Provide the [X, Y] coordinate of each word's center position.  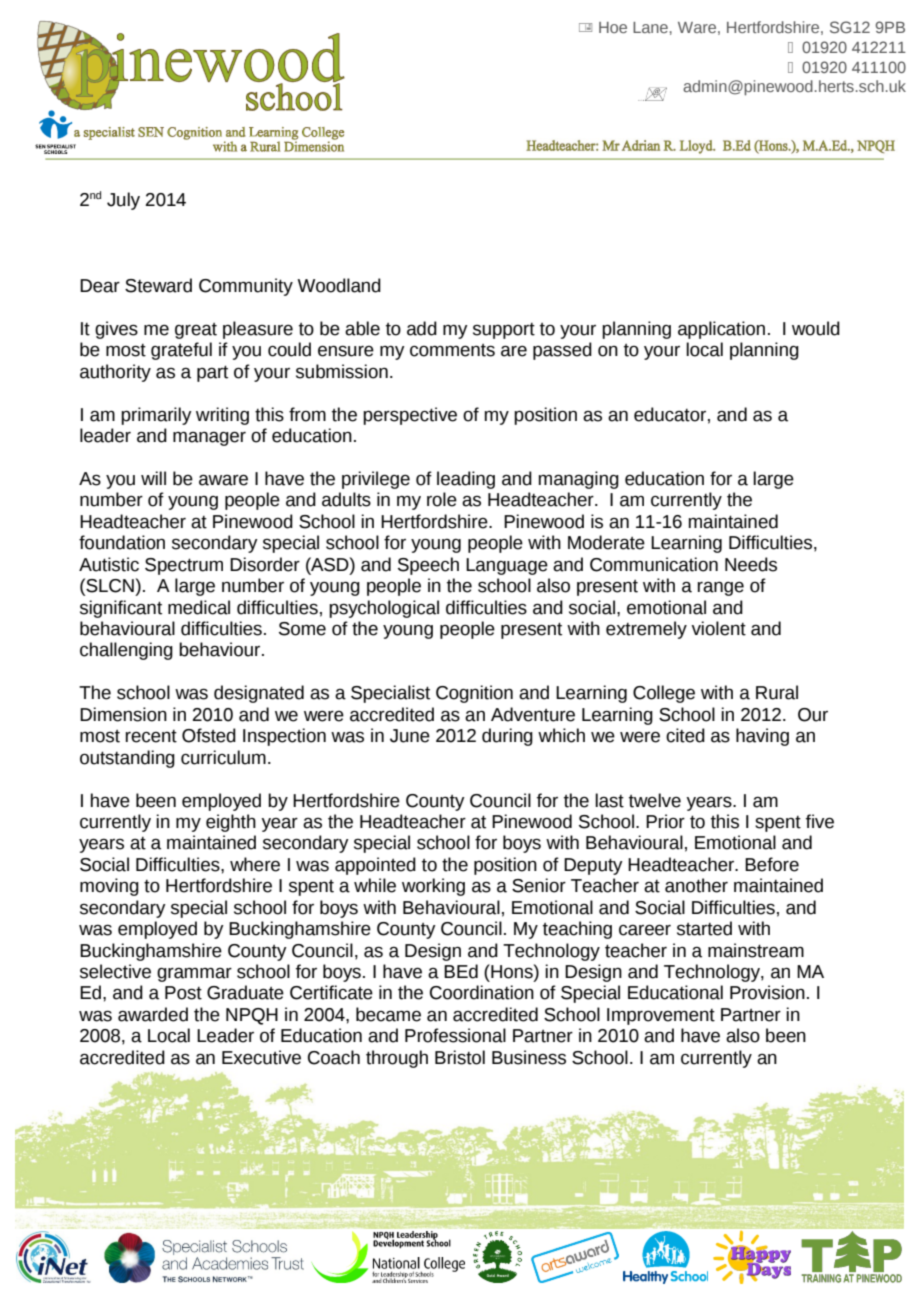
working [433, 887]
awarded [153, 1014]
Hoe [613, 27]
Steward [158, 285]
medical [199, 607]
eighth [231, 823]
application [721, 330]
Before [772, 864]
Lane [650, 27]
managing [579, 480]
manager [209, 439]
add [422, 328]
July [123, 201]
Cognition [474, 694]
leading [466, 480]
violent [718, 628]
